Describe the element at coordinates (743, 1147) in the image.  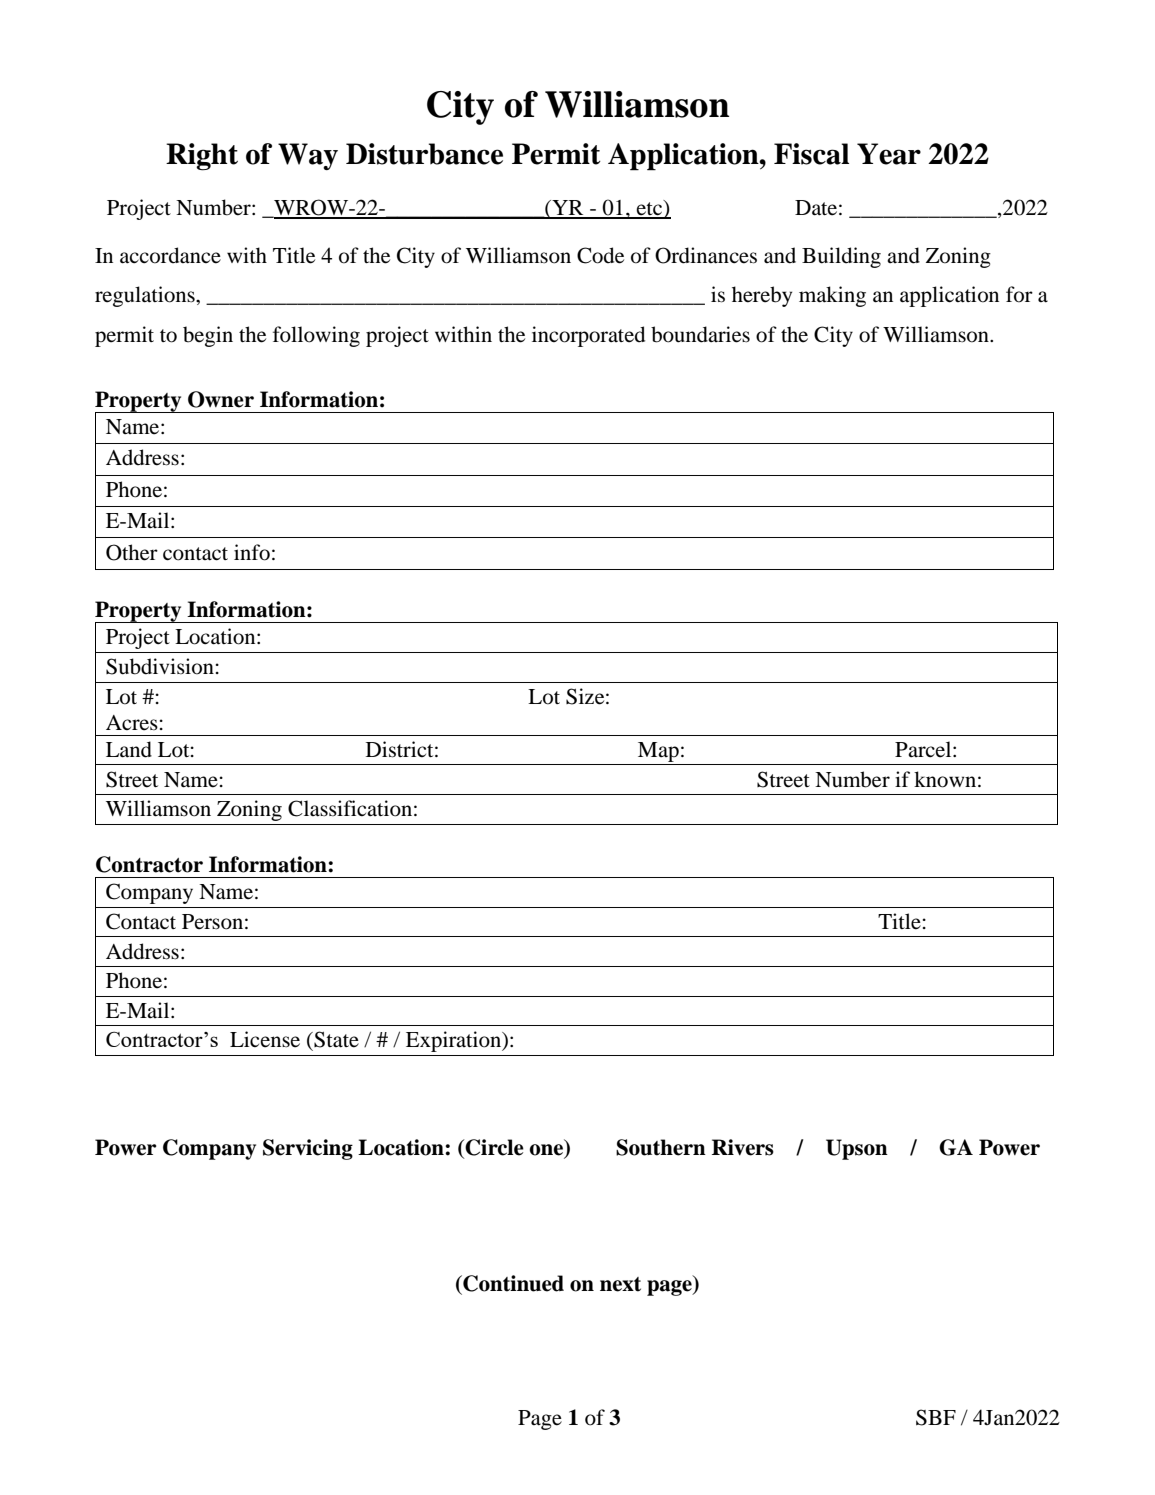
I see `Rivers` at that location.
